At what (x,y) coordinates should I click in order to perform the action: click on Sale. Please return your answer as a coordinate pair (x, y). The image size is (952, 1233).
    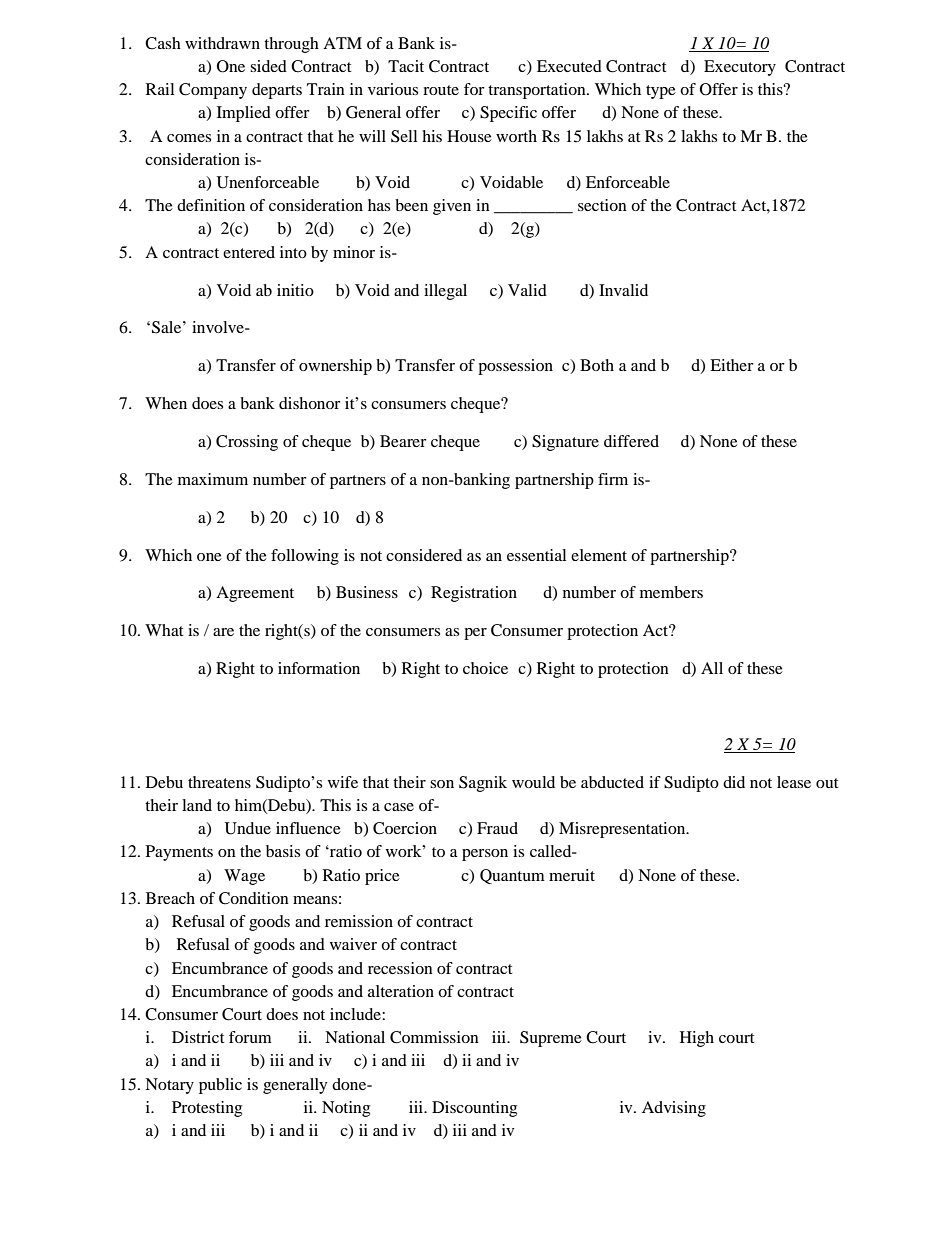
    Looking at the image, I should click on (168, 327).
